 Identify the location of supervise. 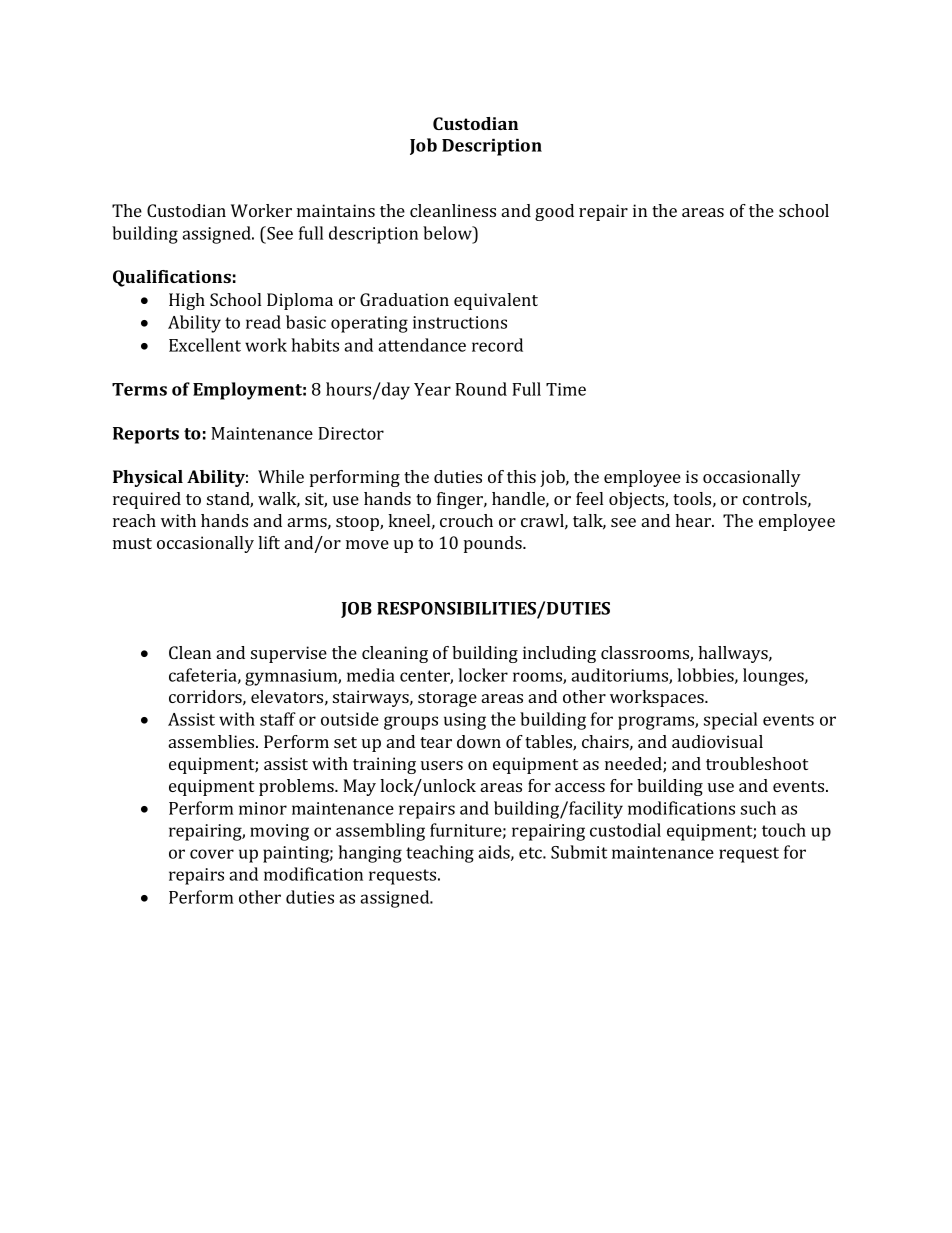
(289, 654).
